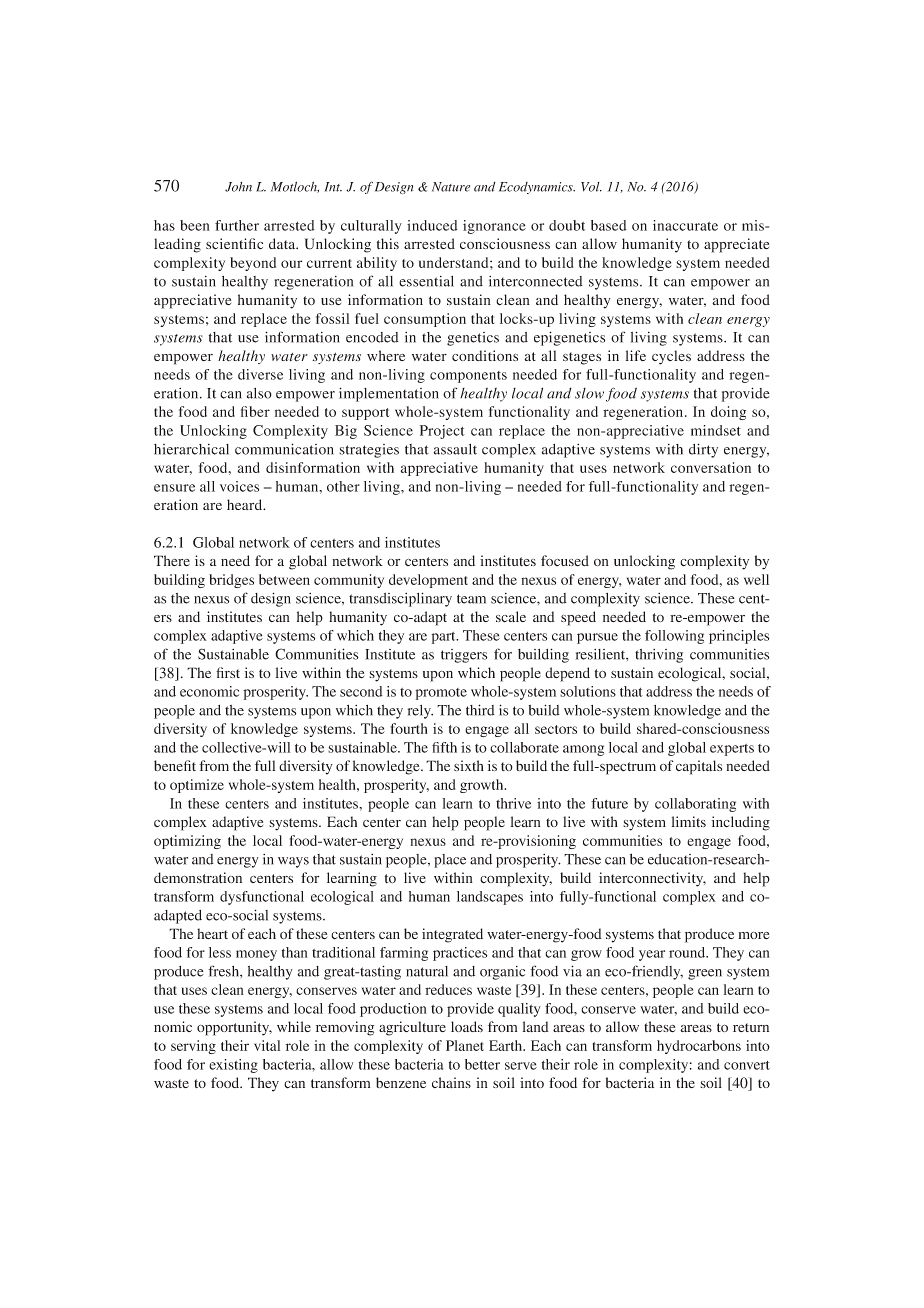 The width and height of the screenshot is (924, 1308). I want to click on existing, so click(233, 1066).
